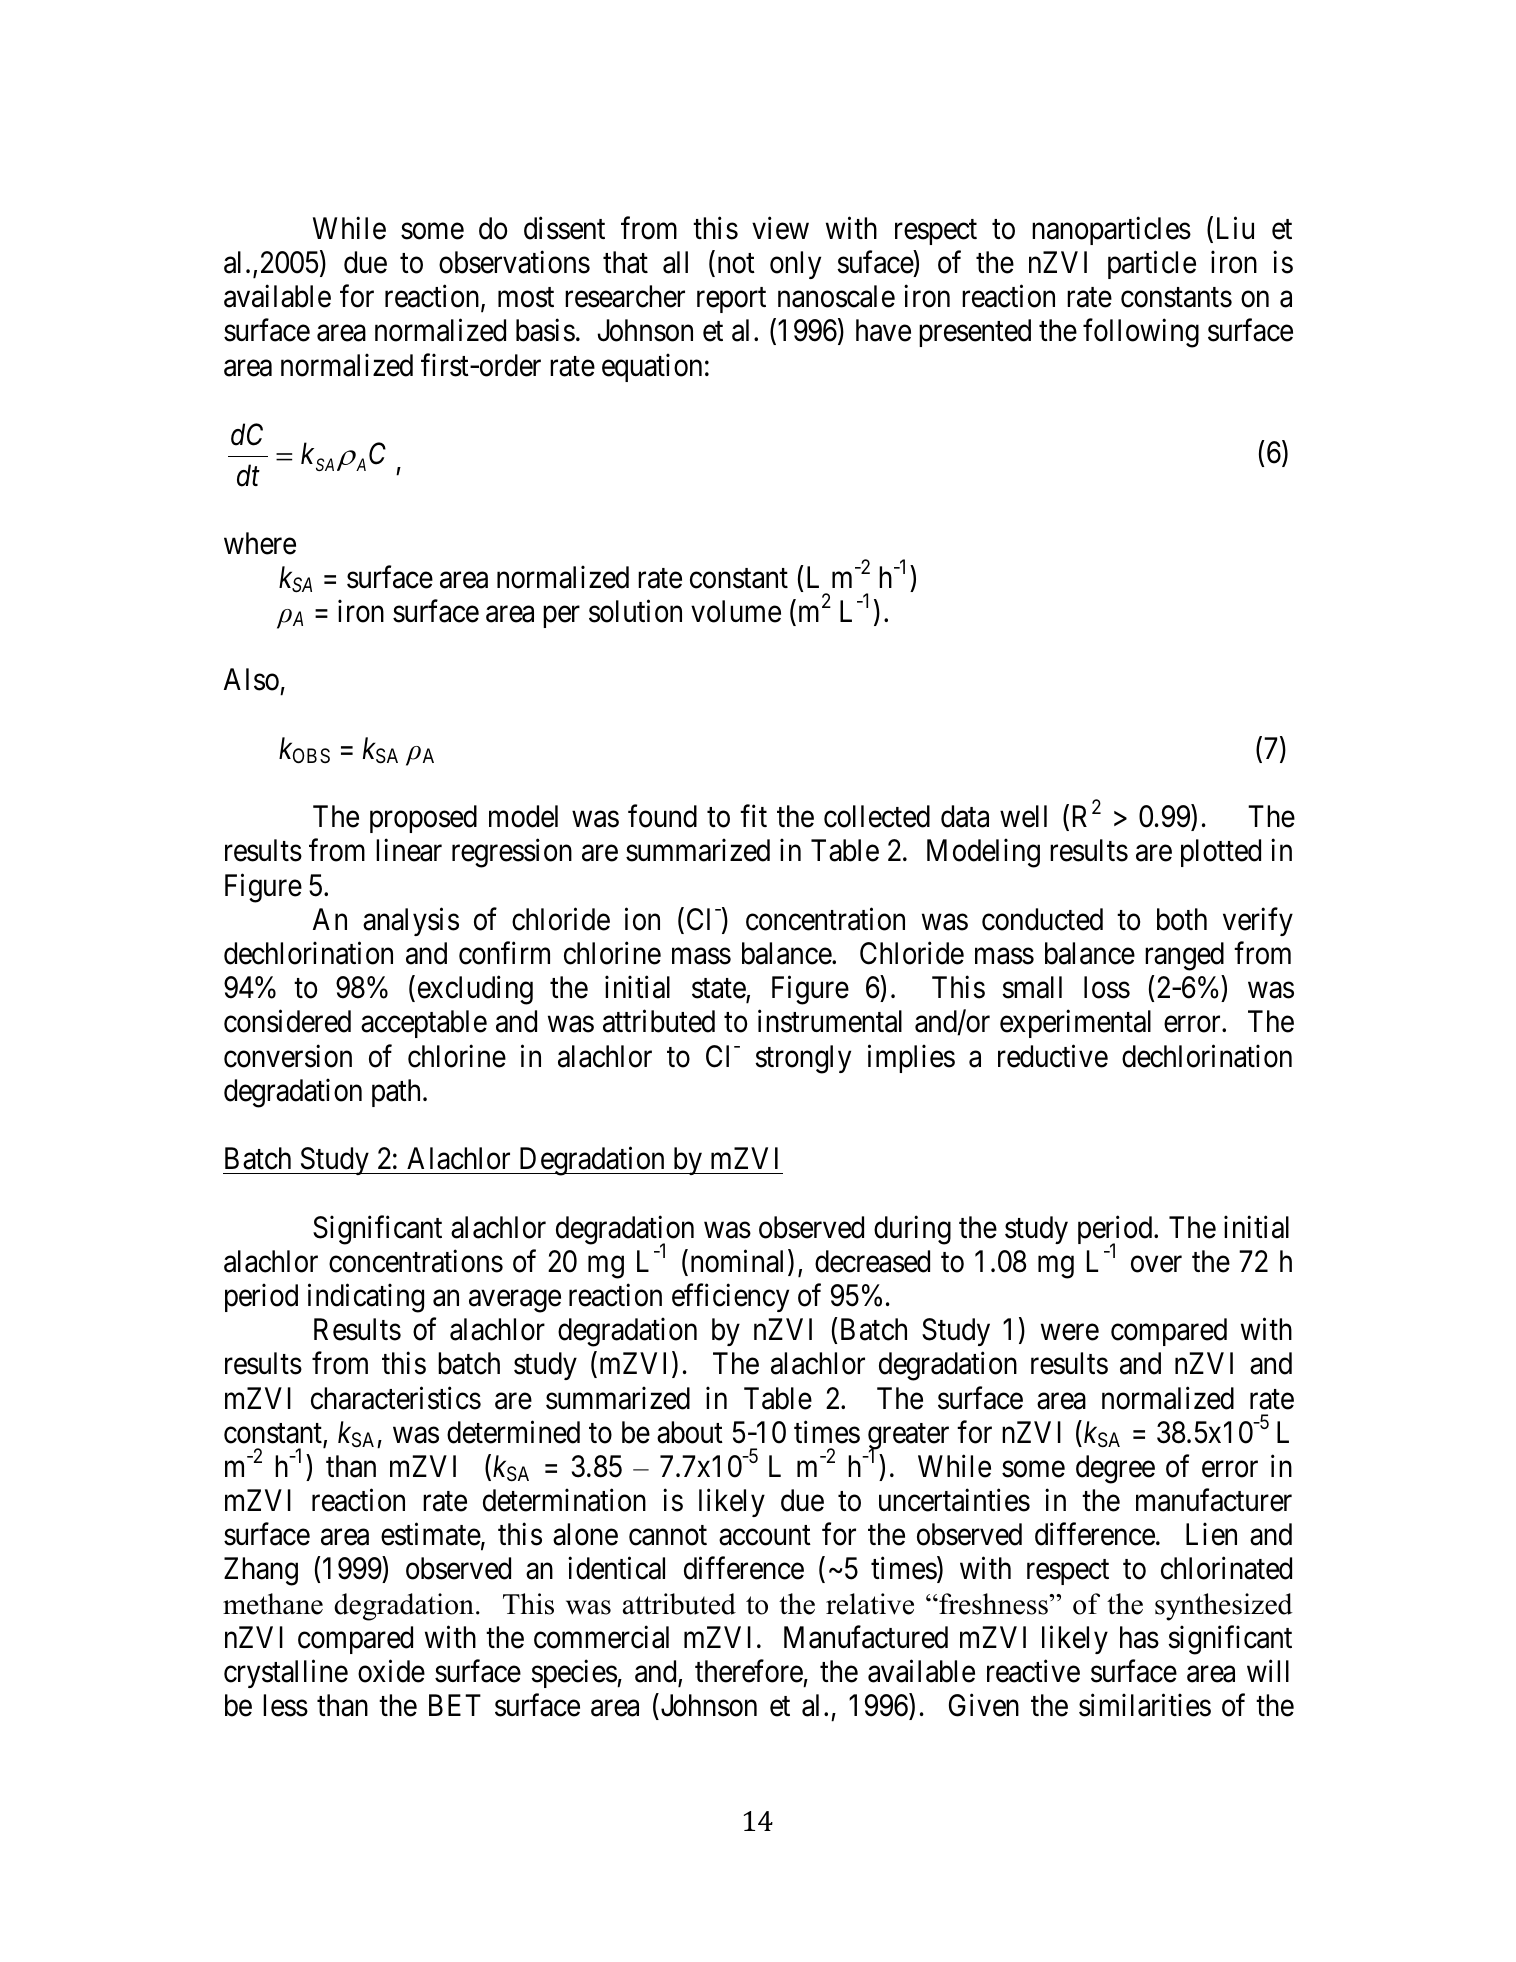 The height and width of the screenshot is (1962, 1516). What do you see at coordinates (251, 679) in the screenshot?
I see `Also` at bounding box center [251, 679].
